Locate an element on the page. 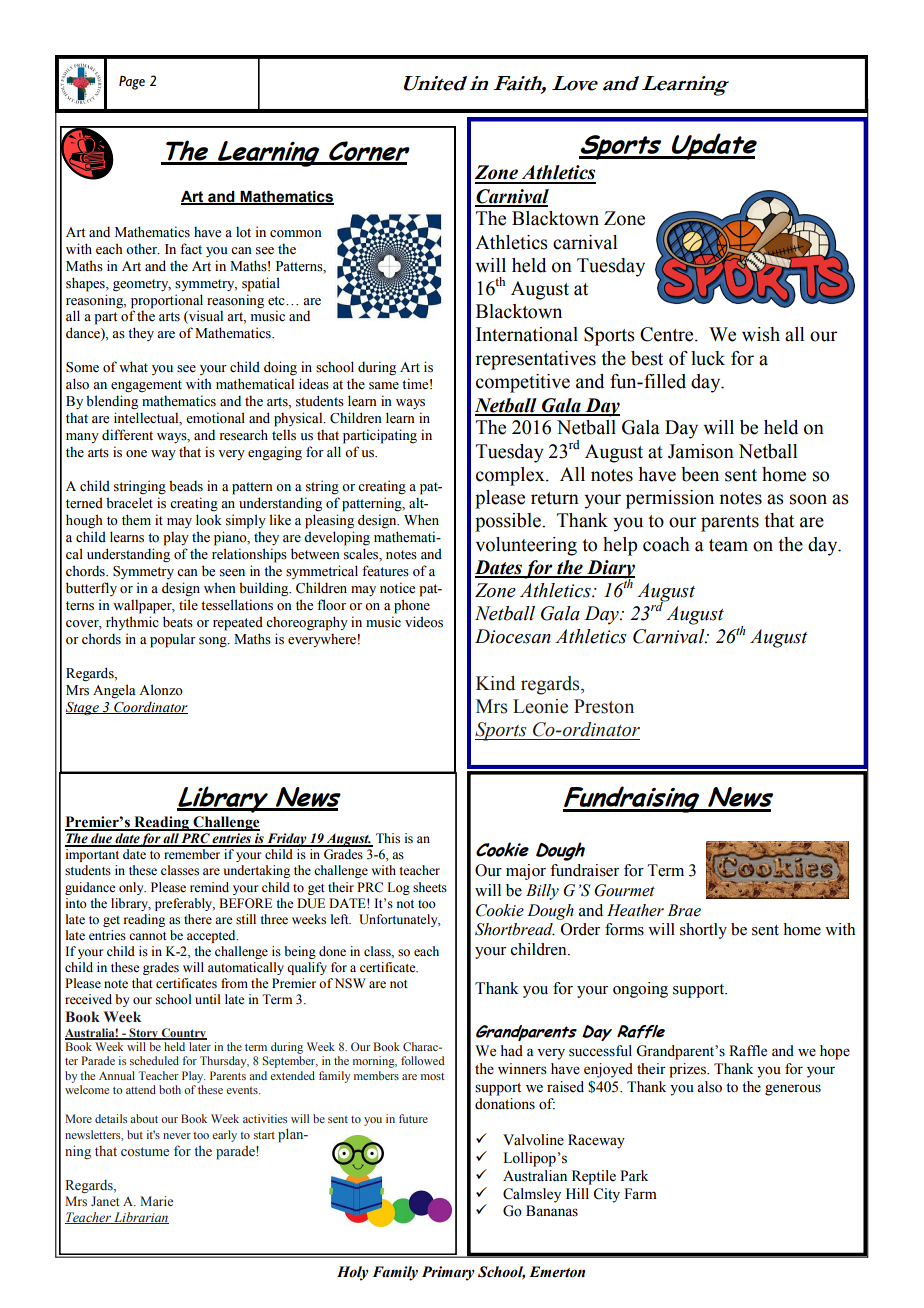 The image size is (924, 1308). This is located at coordinates (388, 838).
